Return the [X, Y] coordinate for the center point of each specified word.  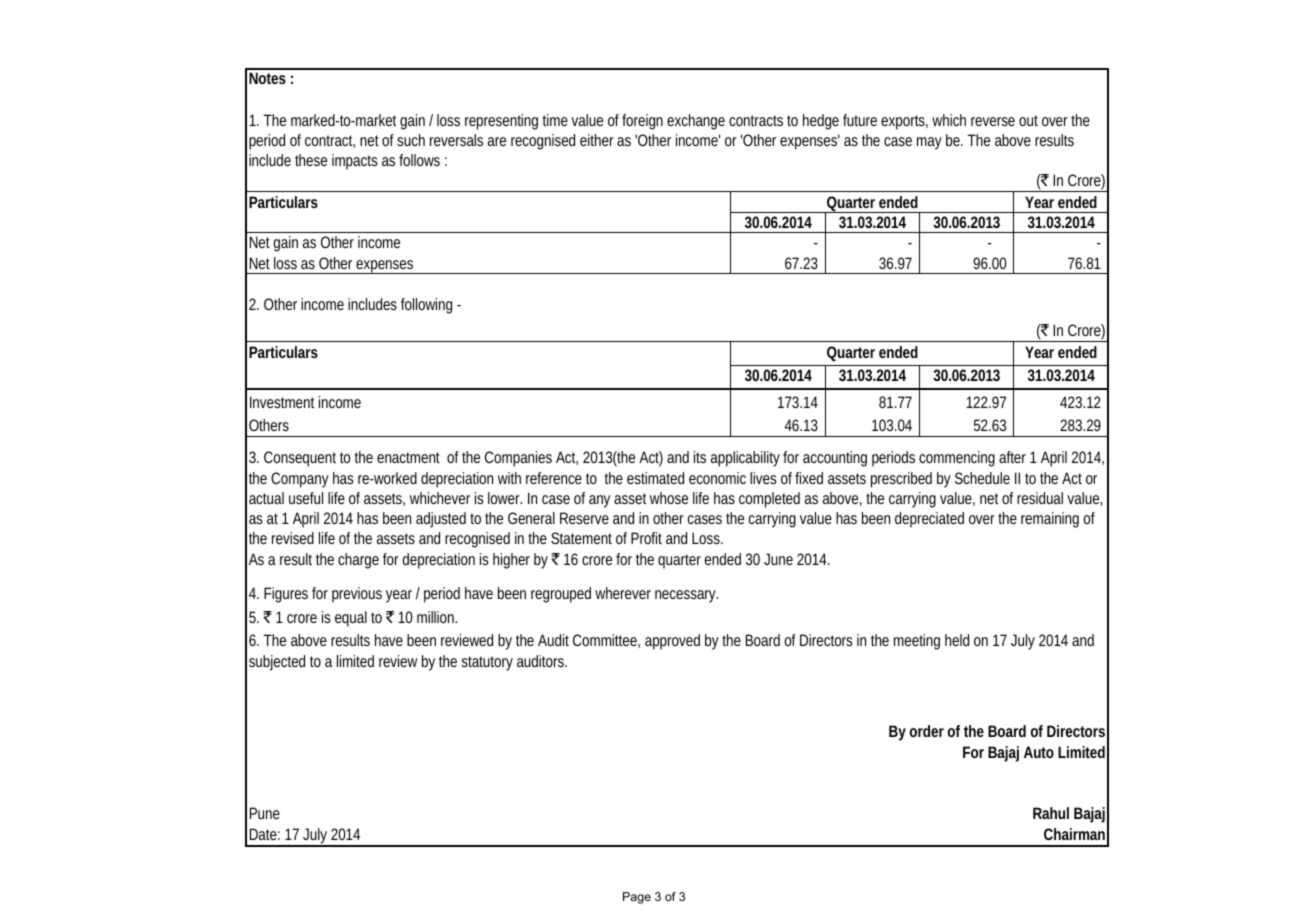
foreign [642, 122]
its [700, 457]
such [411, 140]
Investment [282, 402]
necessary [686, 596]
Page [637, 898]
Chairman [1074, 834]
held [957, 640]
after [1012, 457]
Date [263, 834]
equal [351, 619]
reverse [993, 121]
